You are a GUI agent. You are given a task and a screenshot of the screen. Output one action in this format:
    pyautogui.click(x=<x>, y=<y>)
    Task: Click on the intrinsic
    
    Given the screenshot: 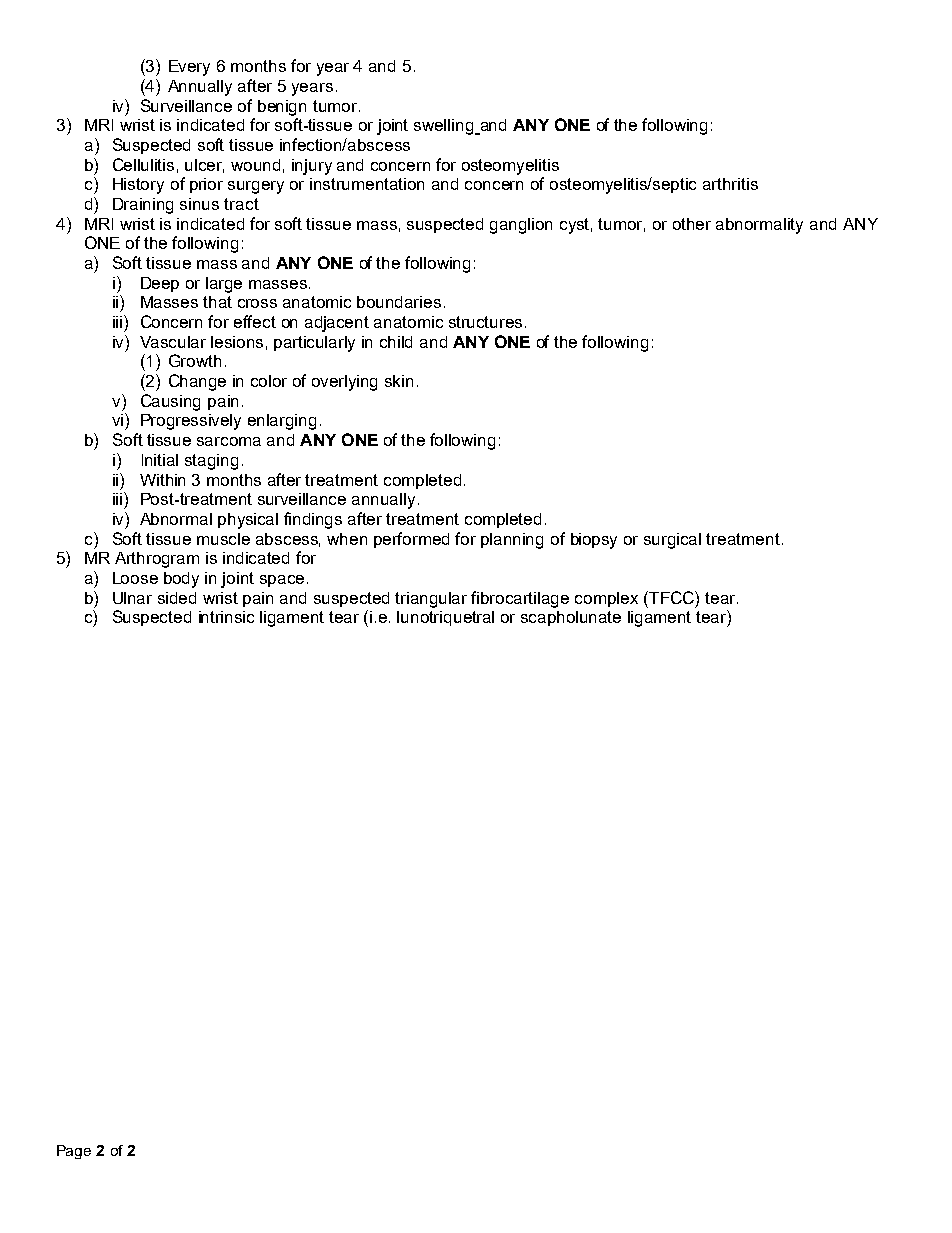 What is the action you would take?
    pyautogui.click(x=226, y=617)
